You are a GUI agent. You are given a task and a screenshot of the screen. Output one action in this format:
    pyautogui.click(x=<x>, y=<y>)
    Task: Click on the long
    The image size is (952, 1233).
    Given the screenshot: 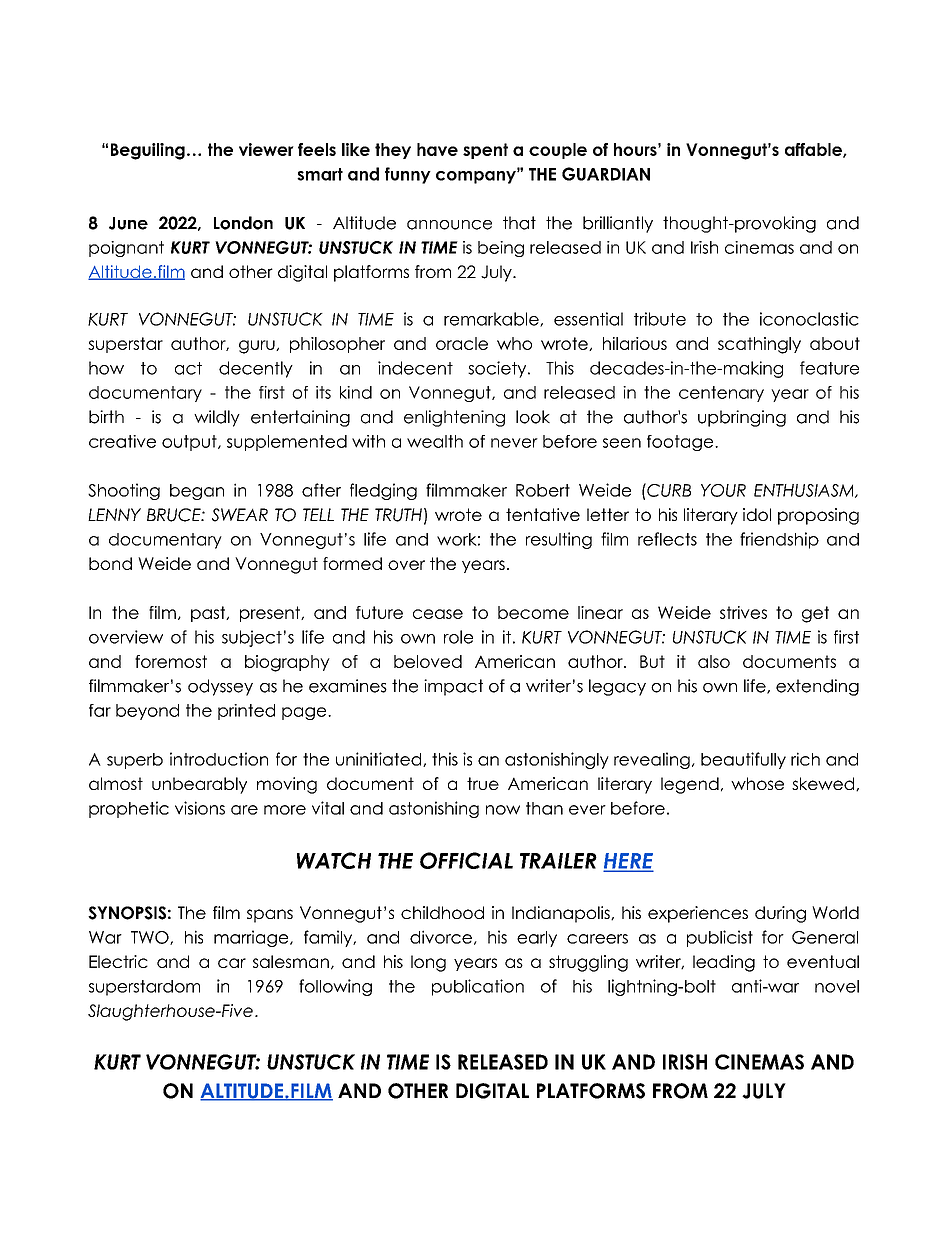 What is the action you would take?
    pyautogui.click(x=428, y=963)
